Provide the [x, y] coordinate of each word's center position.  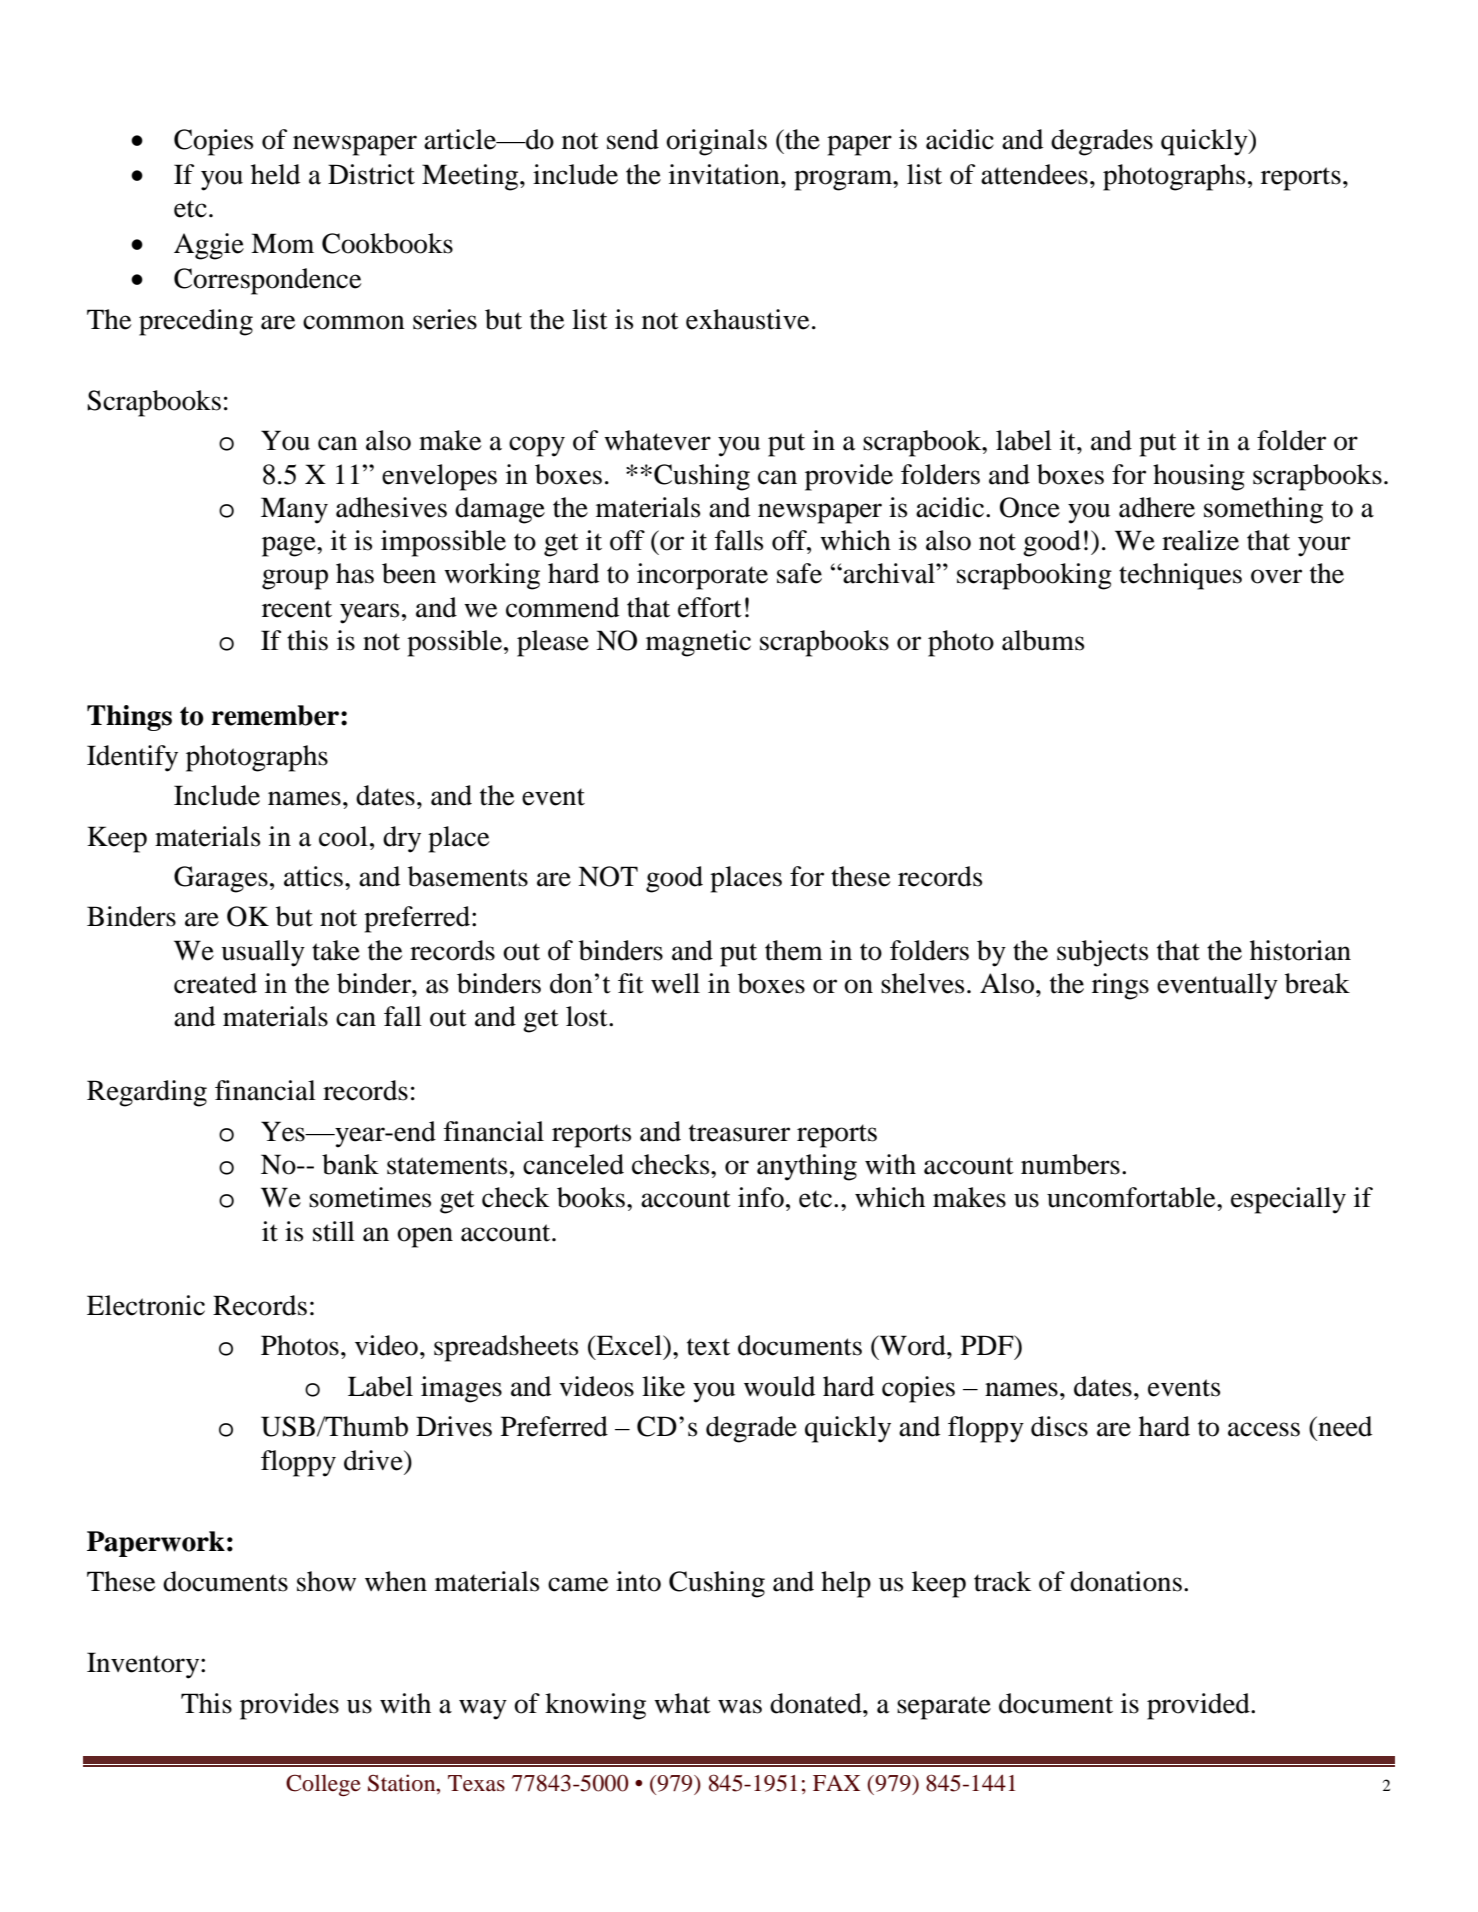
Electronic [146, 1305]
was [740, 1706]
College [323, 1785]
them [794, 950]
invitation [725, 174]
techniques [1180, 576]
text [708, 1347]
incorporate [702, 576]
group [295, 579]
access [1264, 1429]
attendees [1034, 174]
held [275, 174]
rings [1120, 986]
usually [263, 953]
